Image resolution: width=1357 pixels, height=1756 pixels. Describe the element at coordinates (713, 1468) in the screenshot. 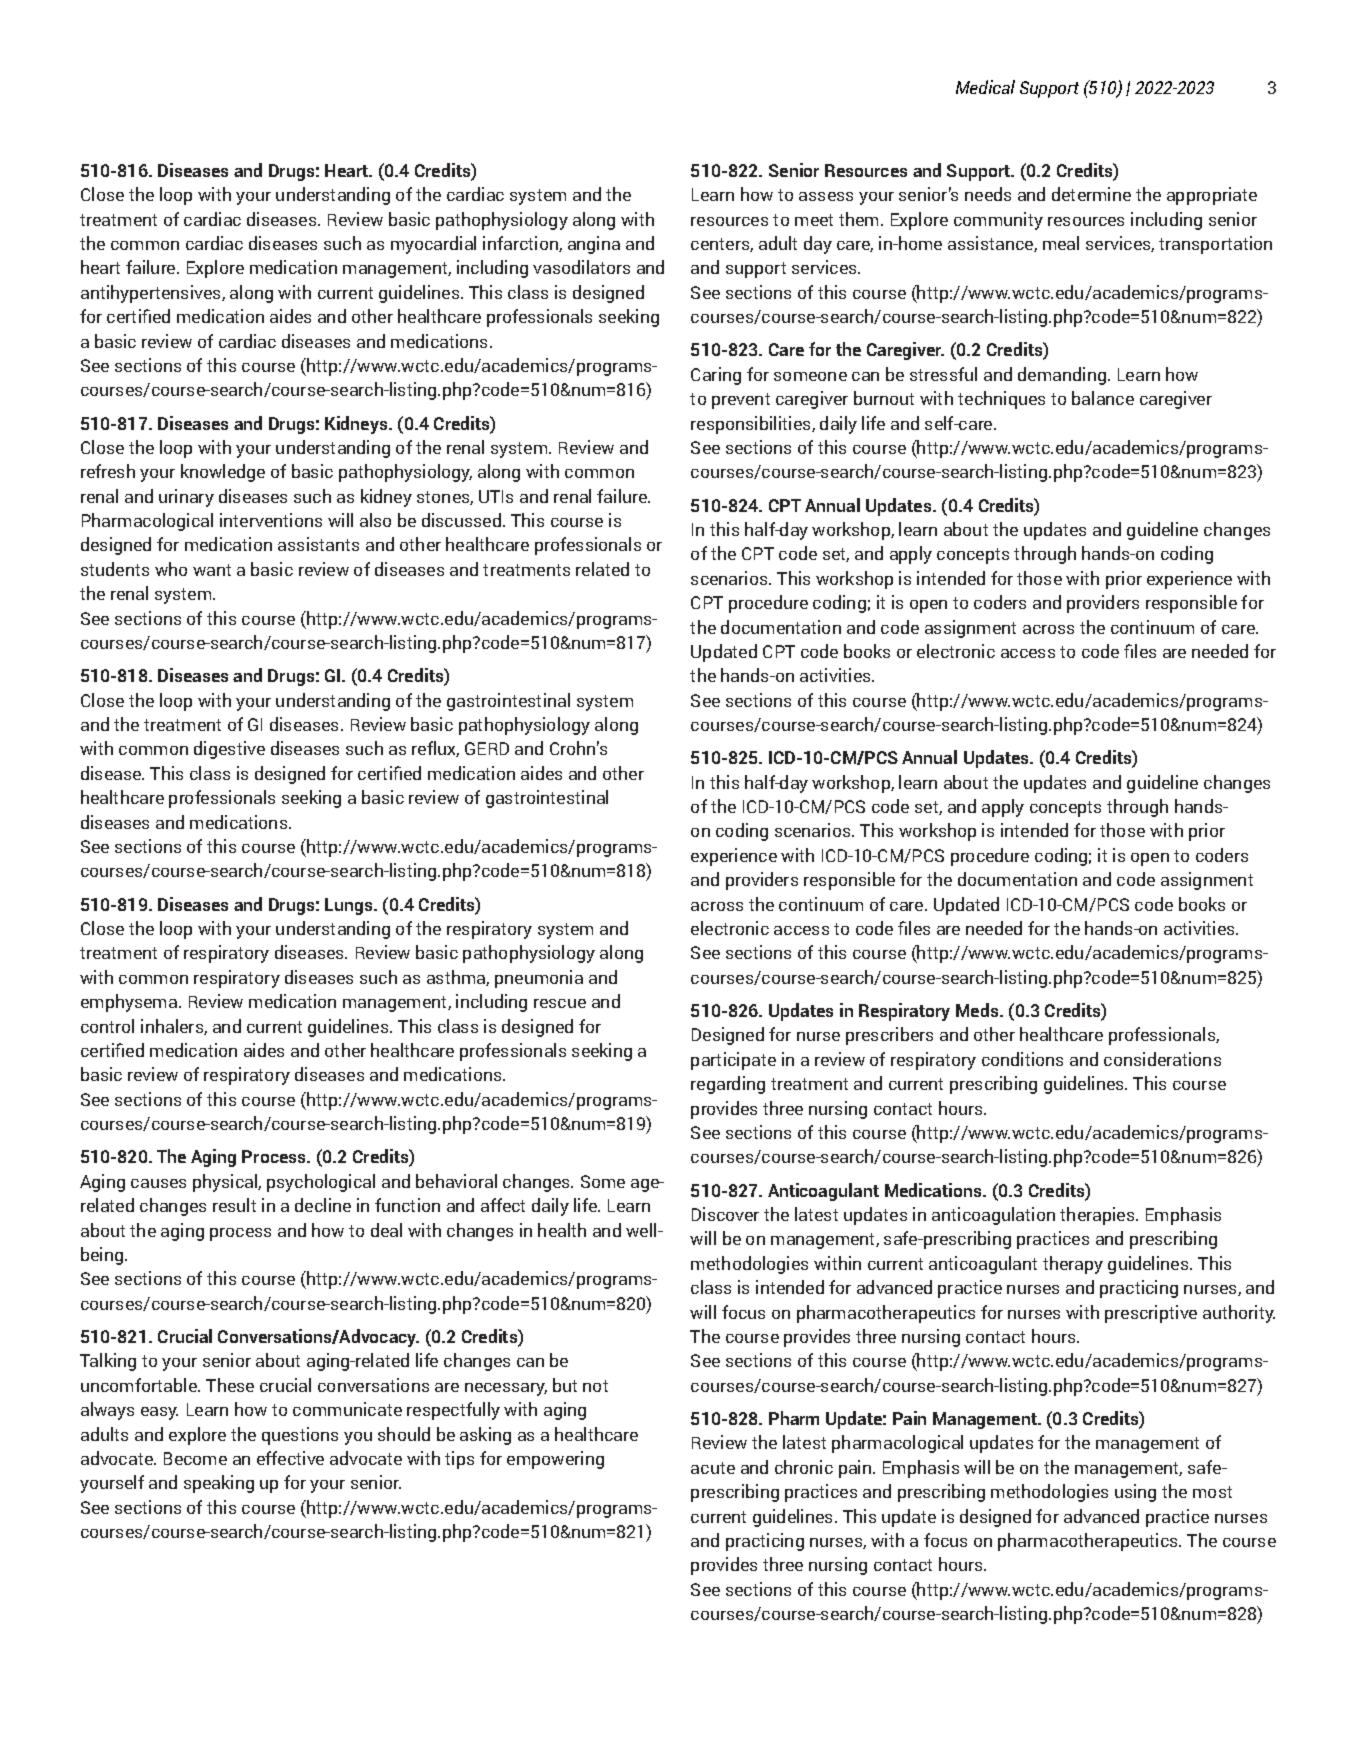

I see `acute` at that location.
